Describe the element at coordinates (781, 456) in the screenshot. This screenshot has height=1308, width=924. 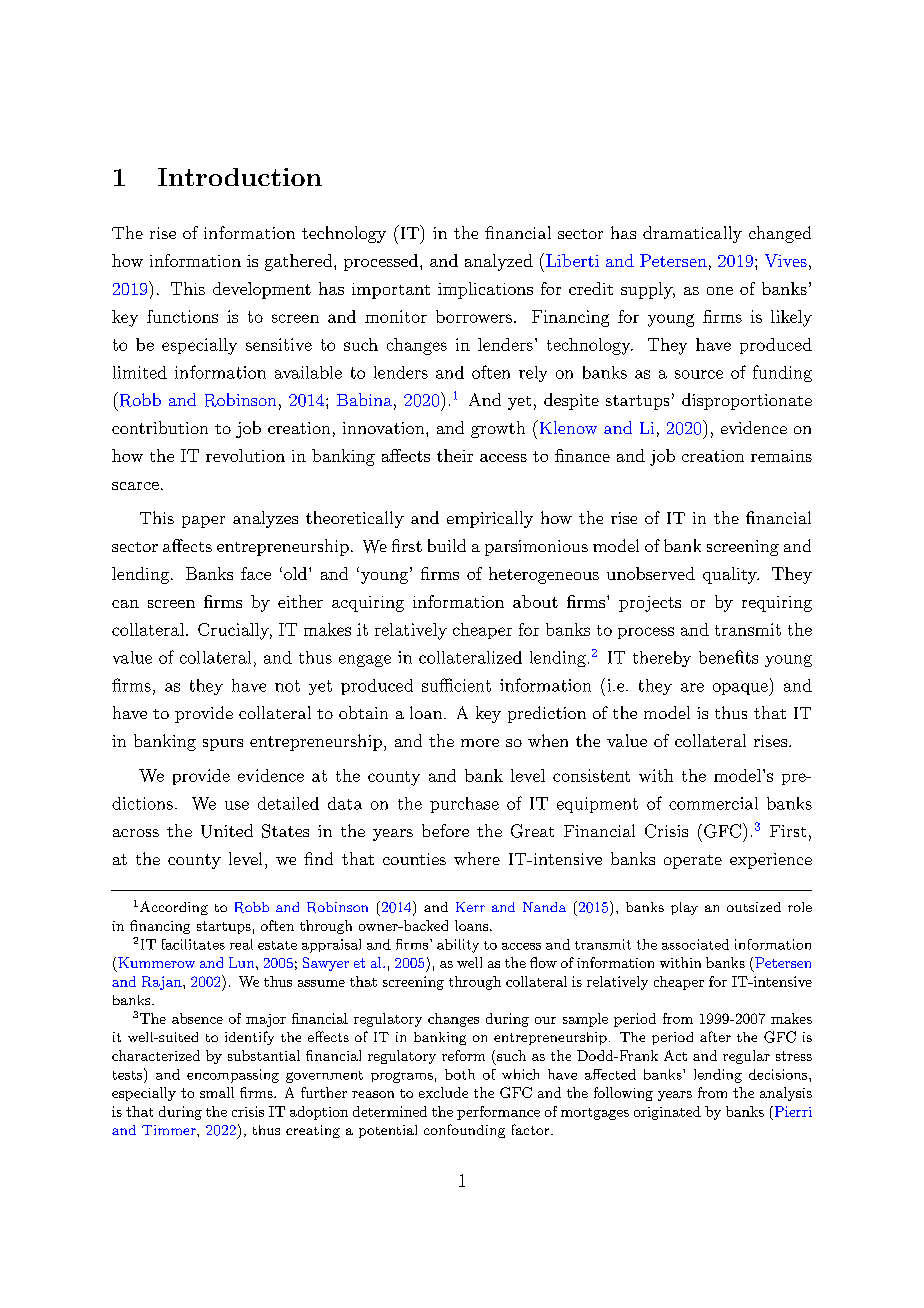
I see `remains` at that location.
